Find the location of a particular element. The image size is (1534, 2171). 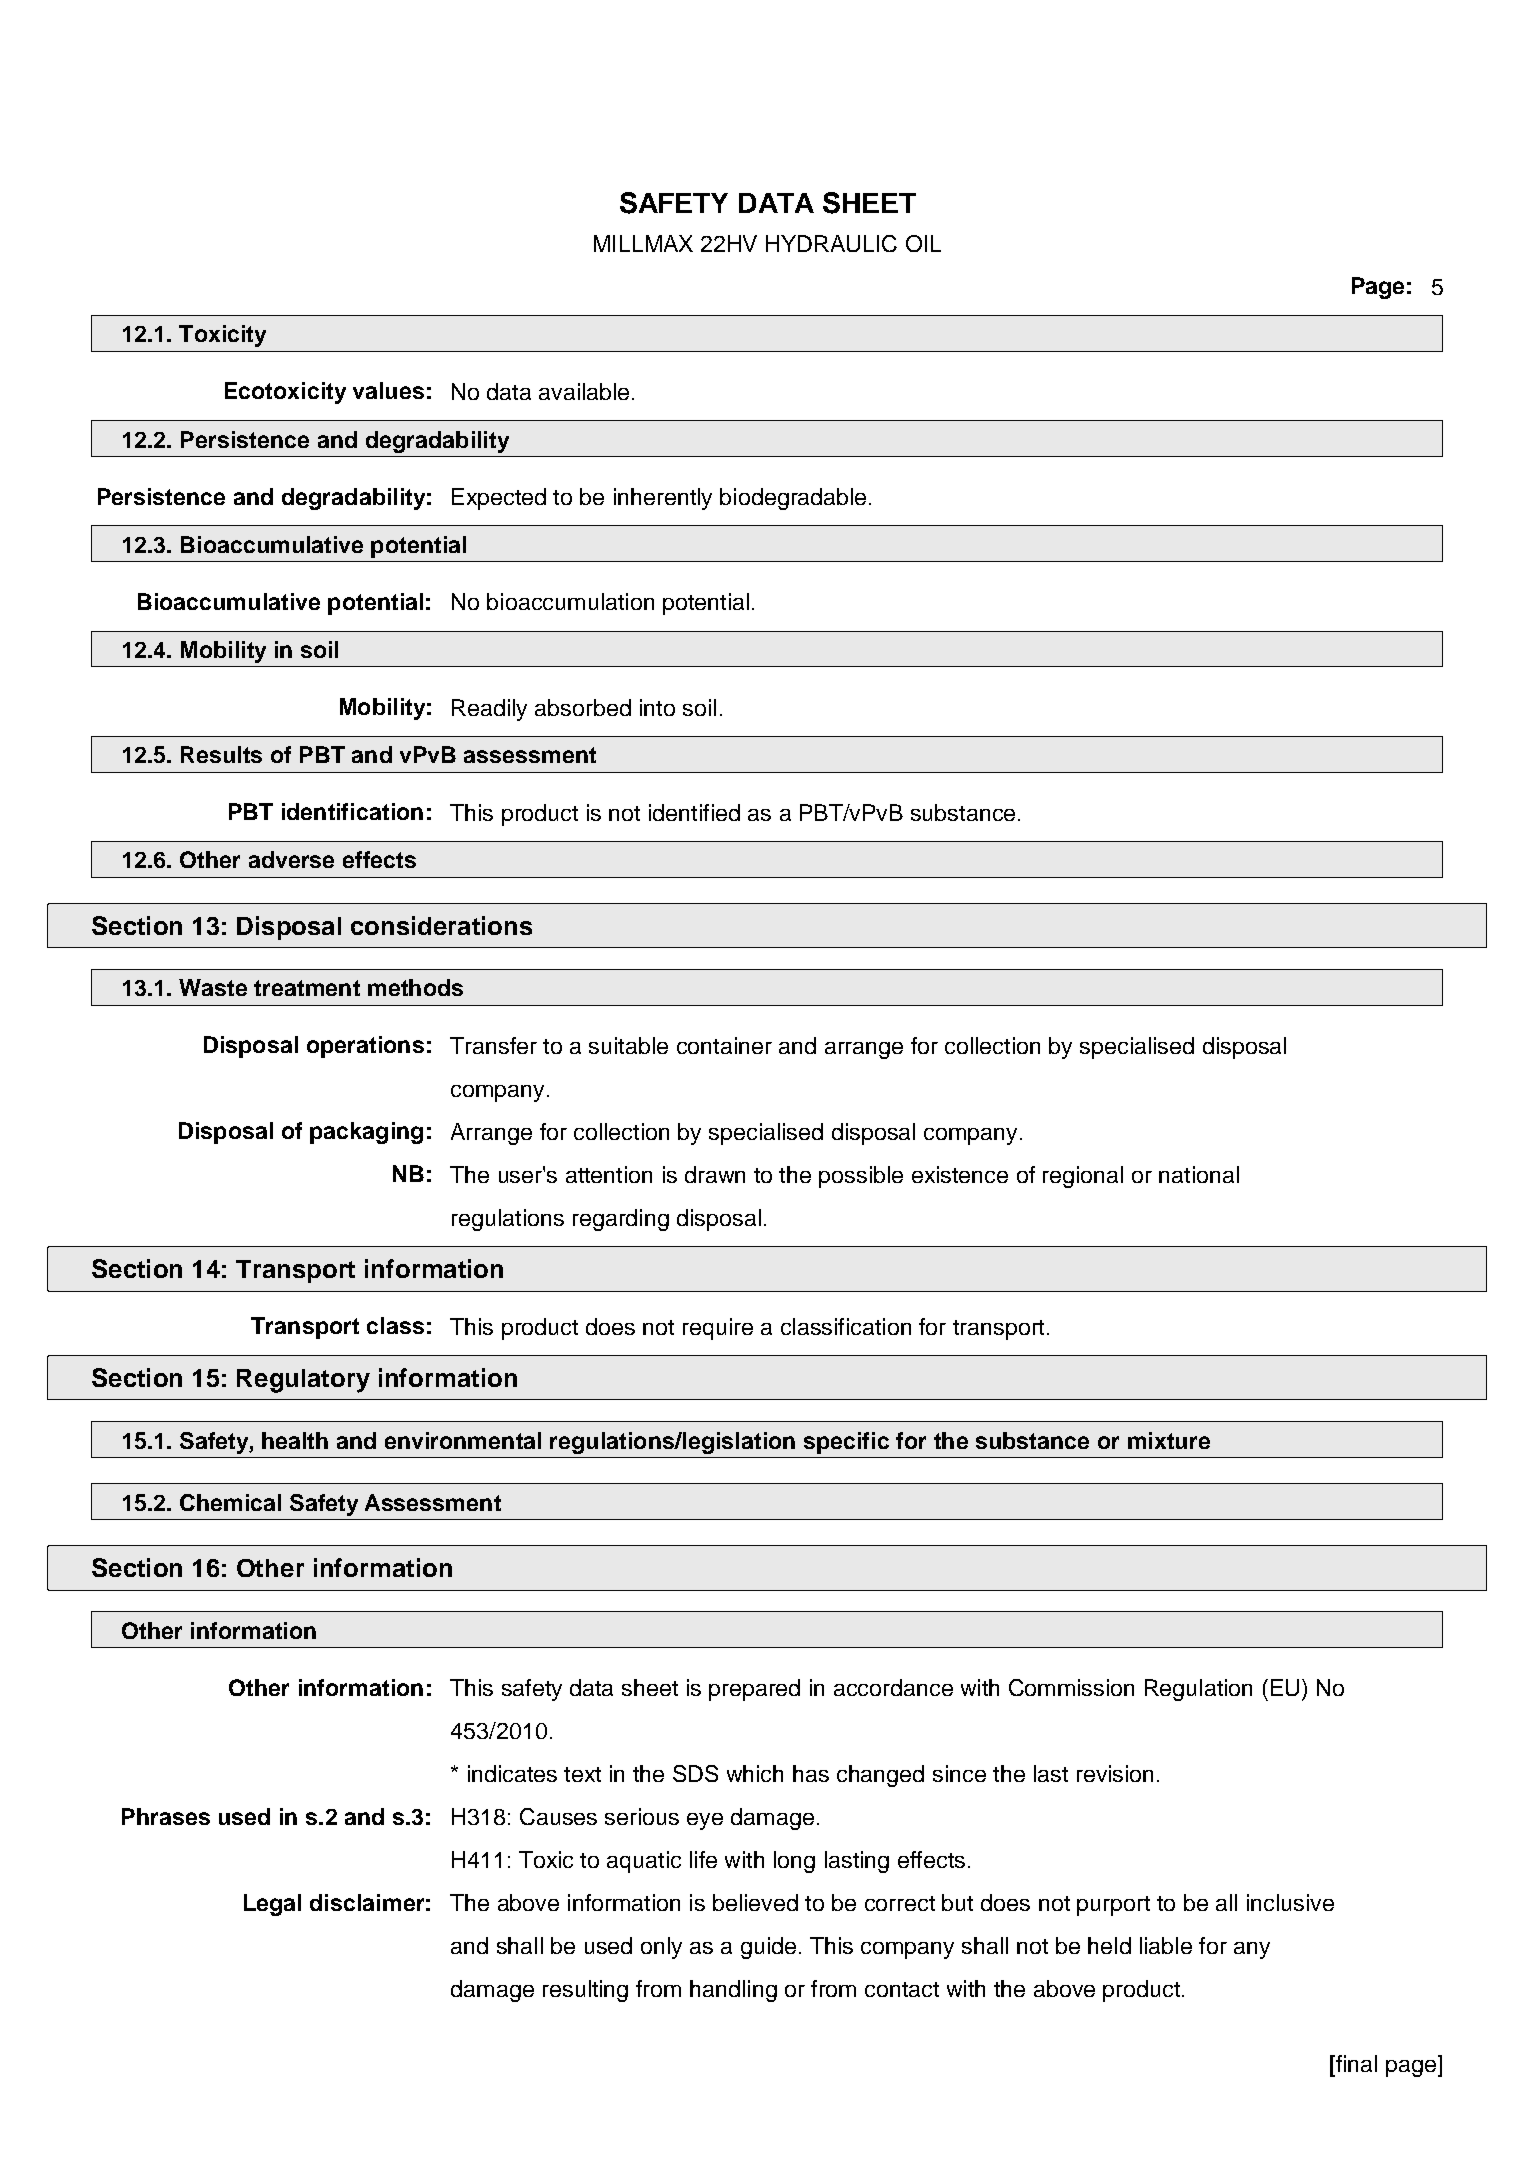

national is located at coordinates (1199, 1174).
